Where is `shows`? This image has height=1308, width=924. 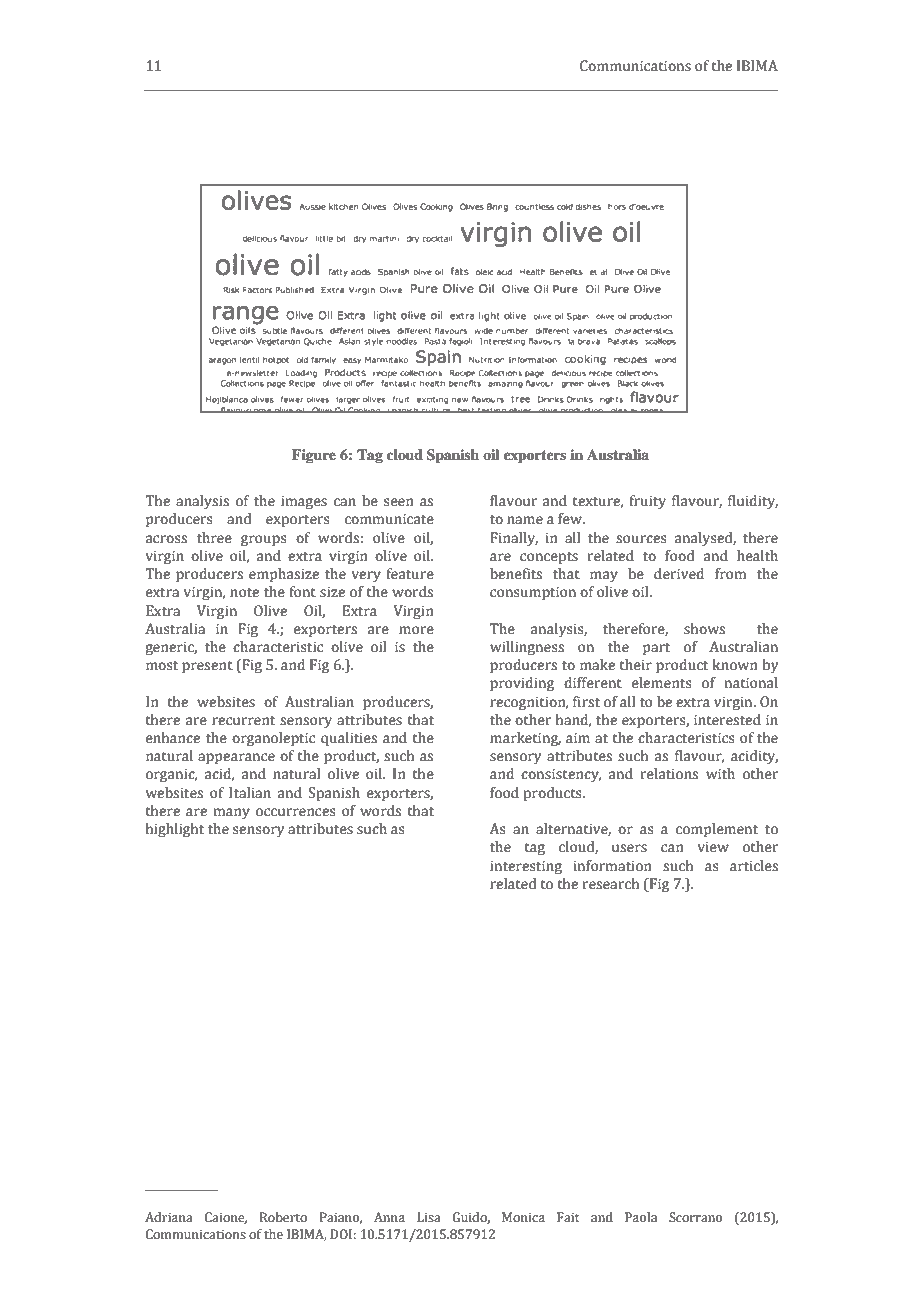 shows is located at coordinates (704, 629).
